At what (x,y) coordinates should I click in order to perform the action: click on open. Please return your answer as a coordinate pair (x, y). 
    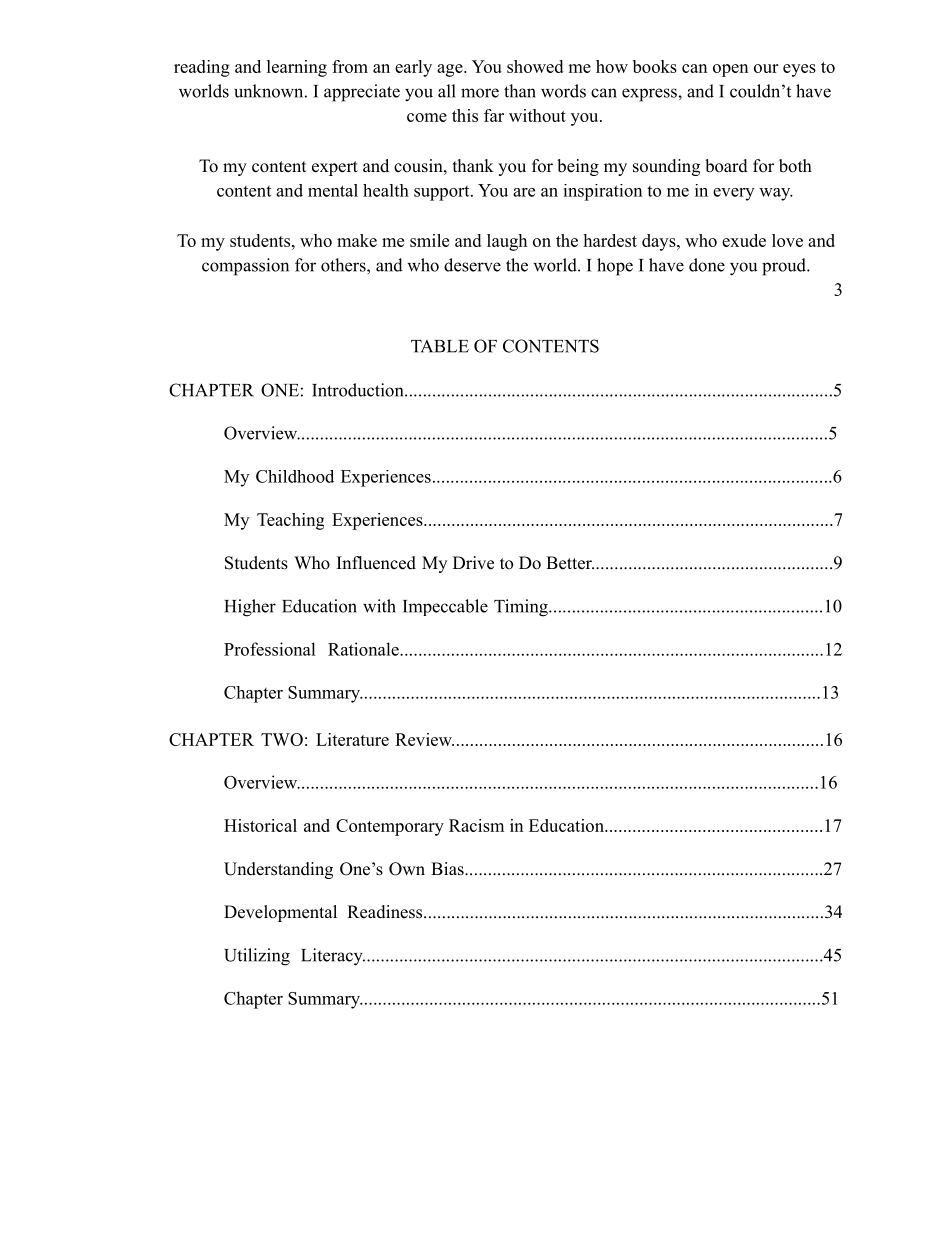
    Looking at the image, I should click on (730, 70).
